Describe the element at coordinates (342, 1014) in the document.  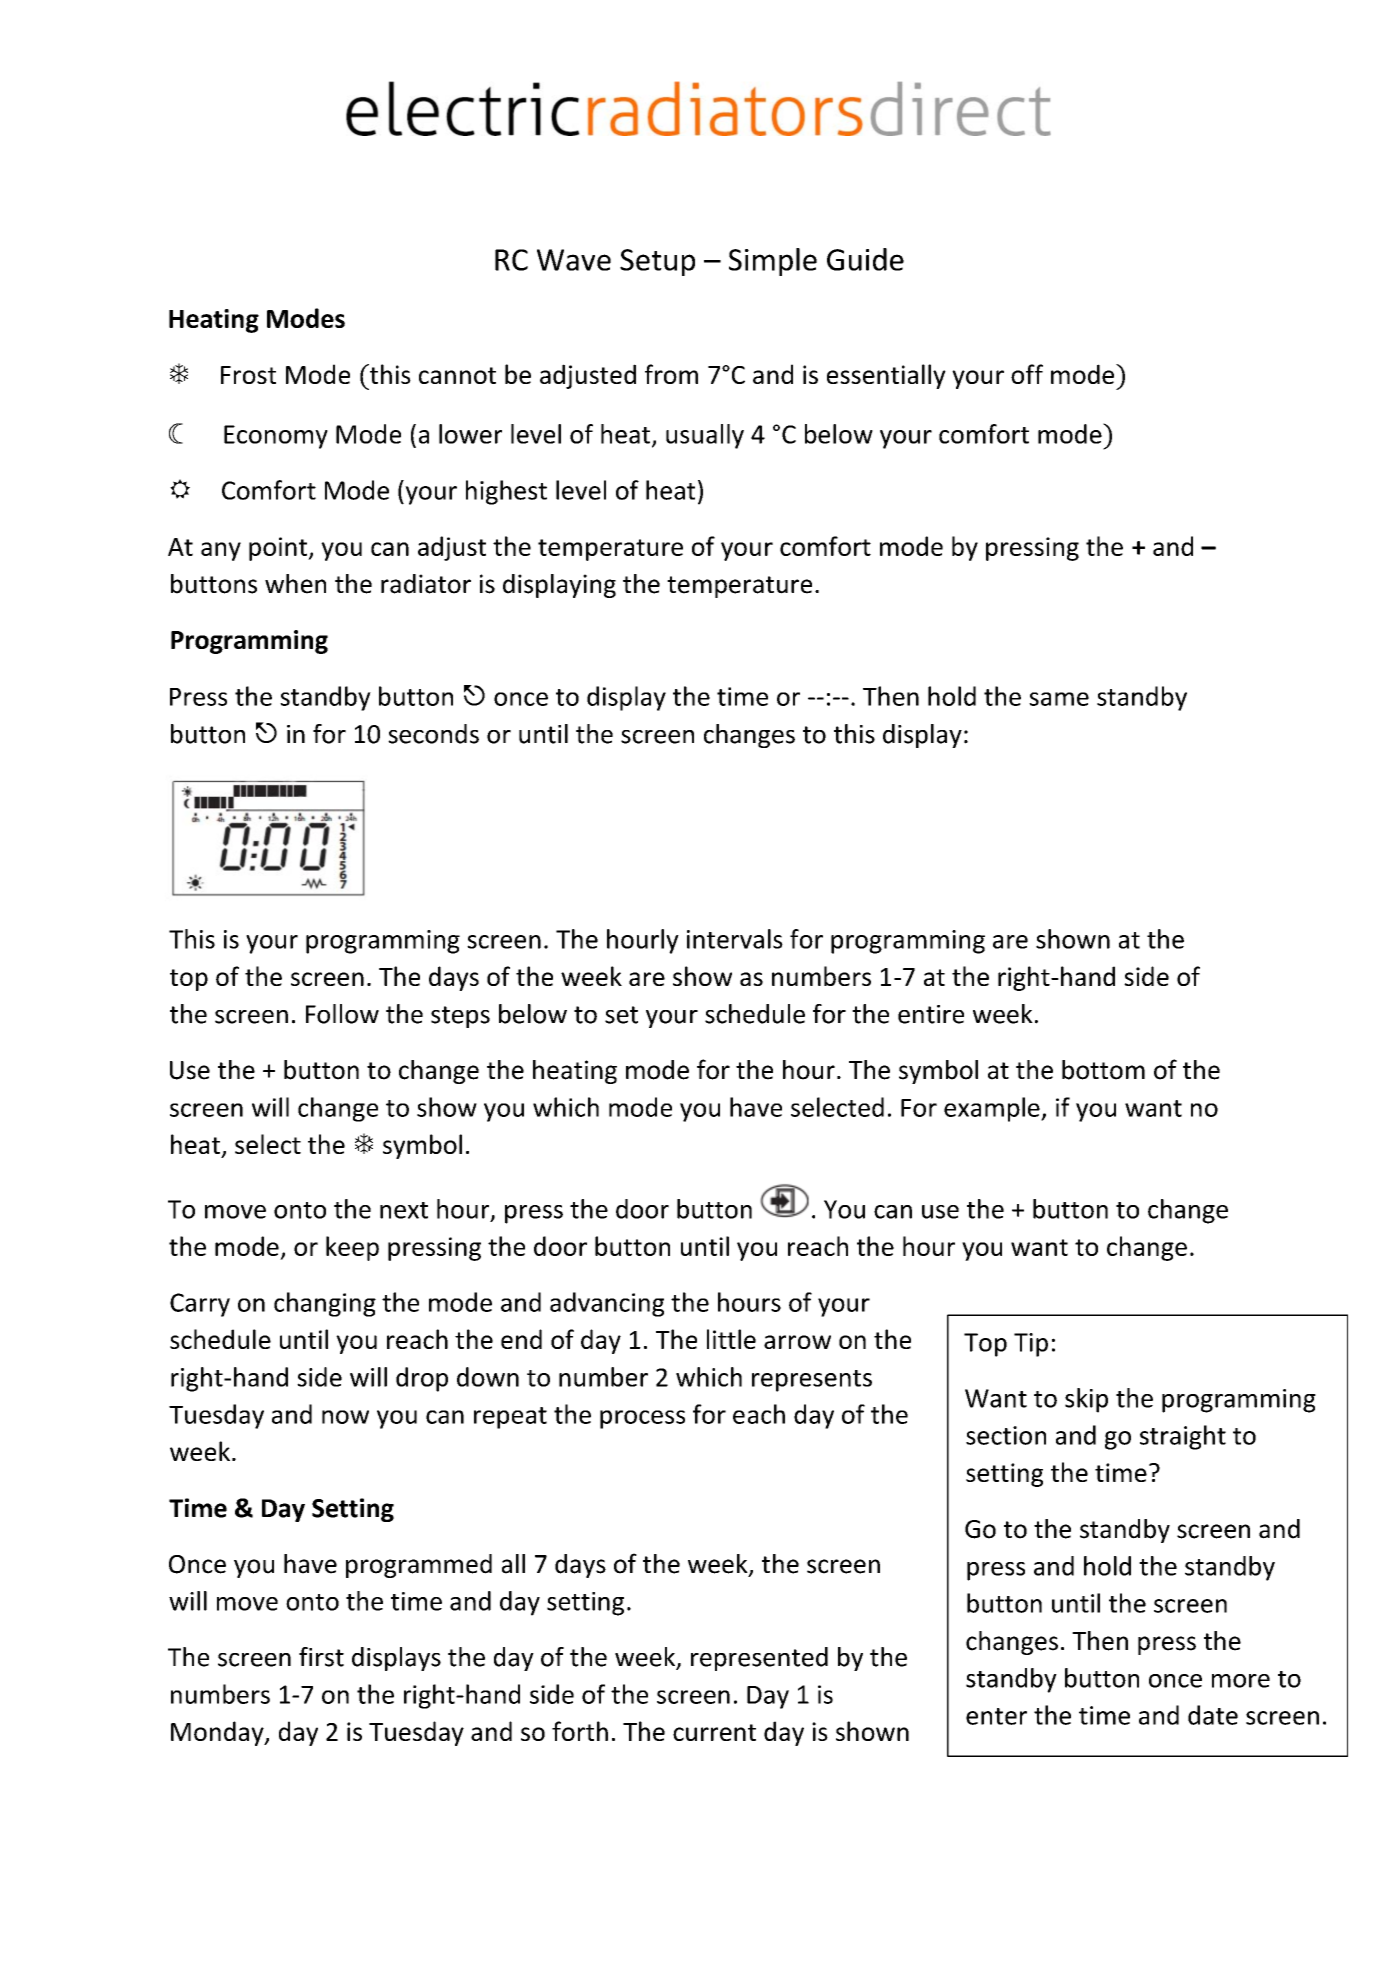
I see `Follow` at that location.
